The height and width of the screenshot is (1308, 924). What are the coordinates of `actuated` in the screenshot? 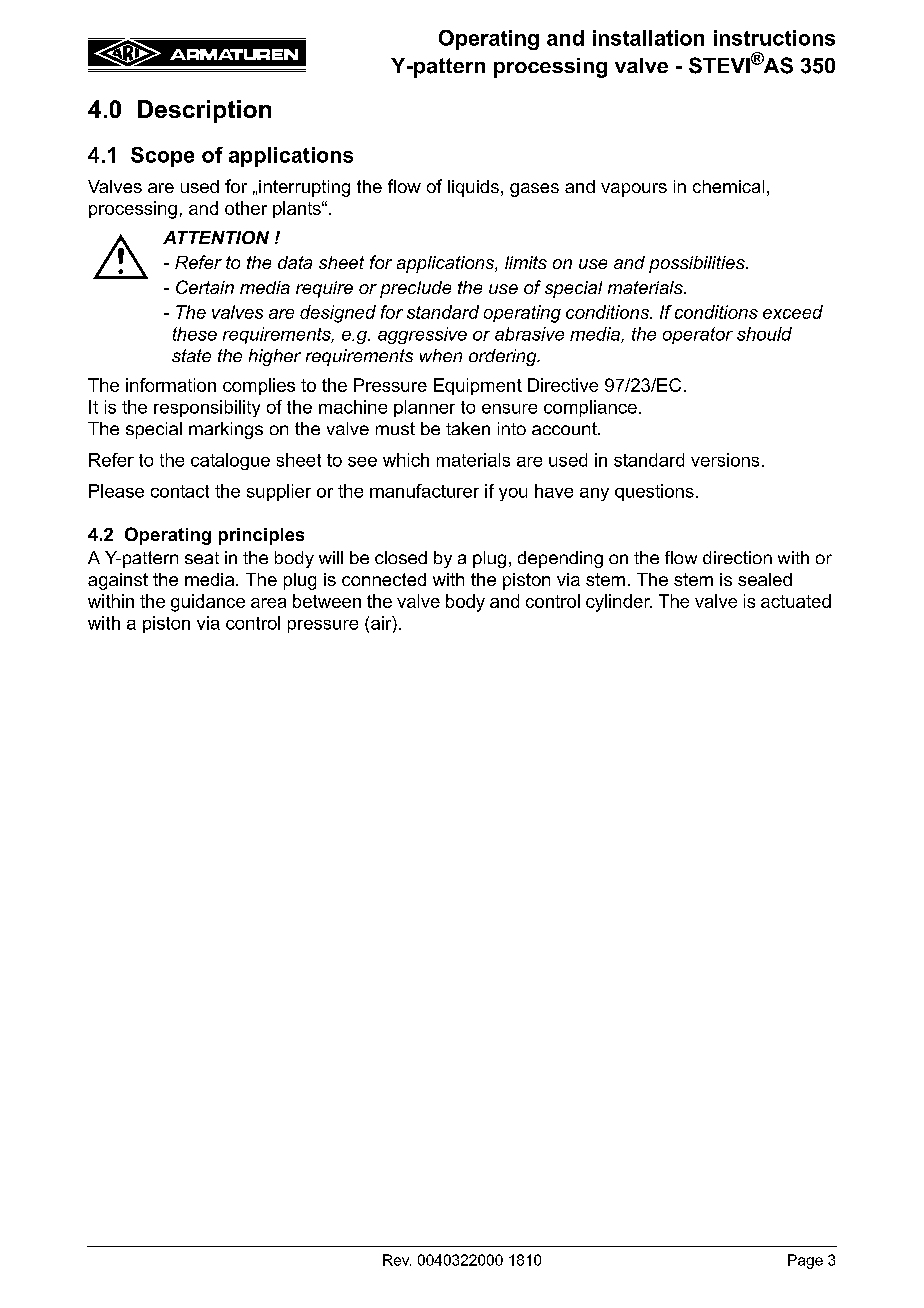 It's located at (796, 601).
